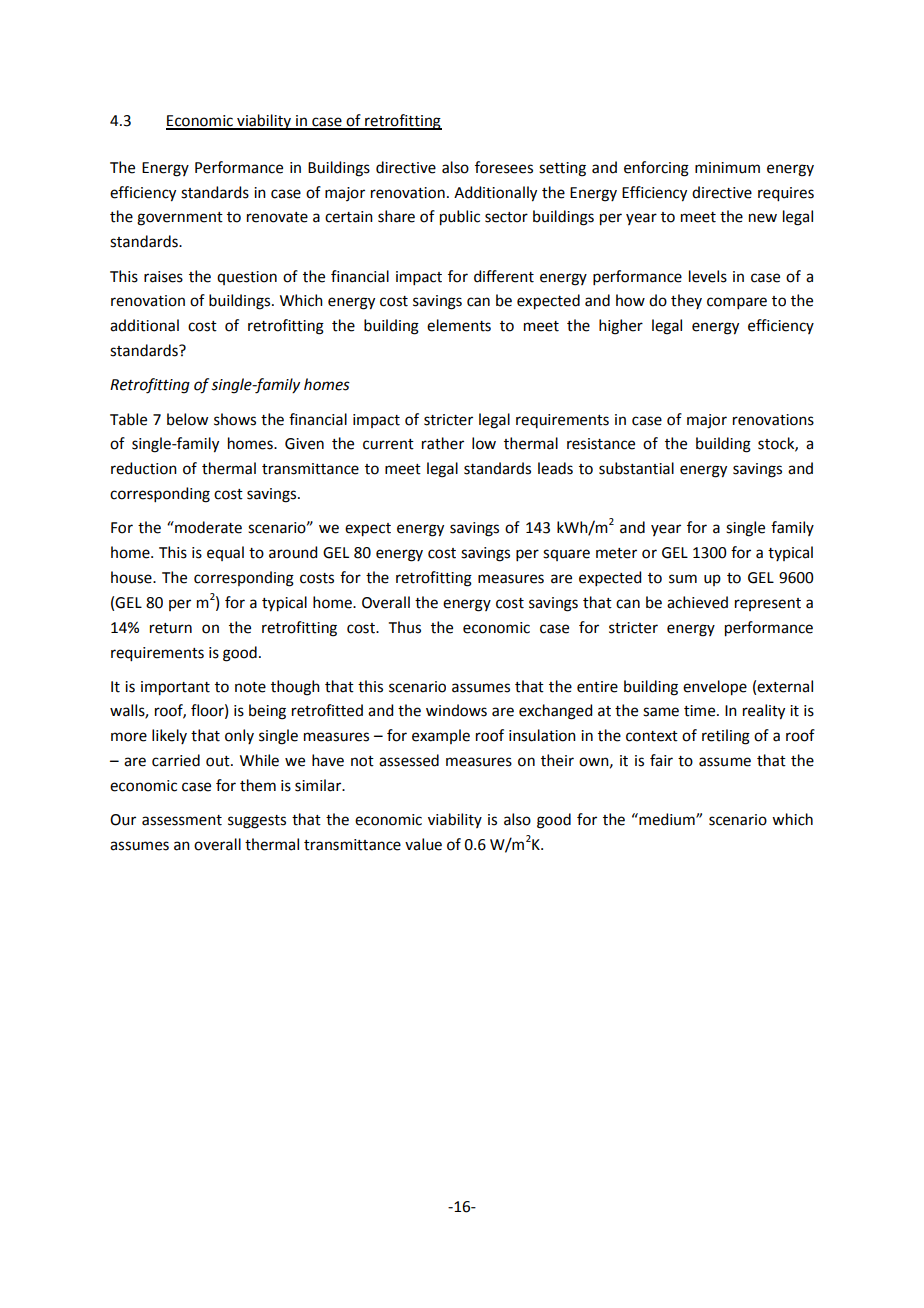 Image resolution: width=924 pixels, height=1308 pixels. What do you see at coordinates (182, 820) in the document?
I see `assessment` at bounding box center [182, 820].
